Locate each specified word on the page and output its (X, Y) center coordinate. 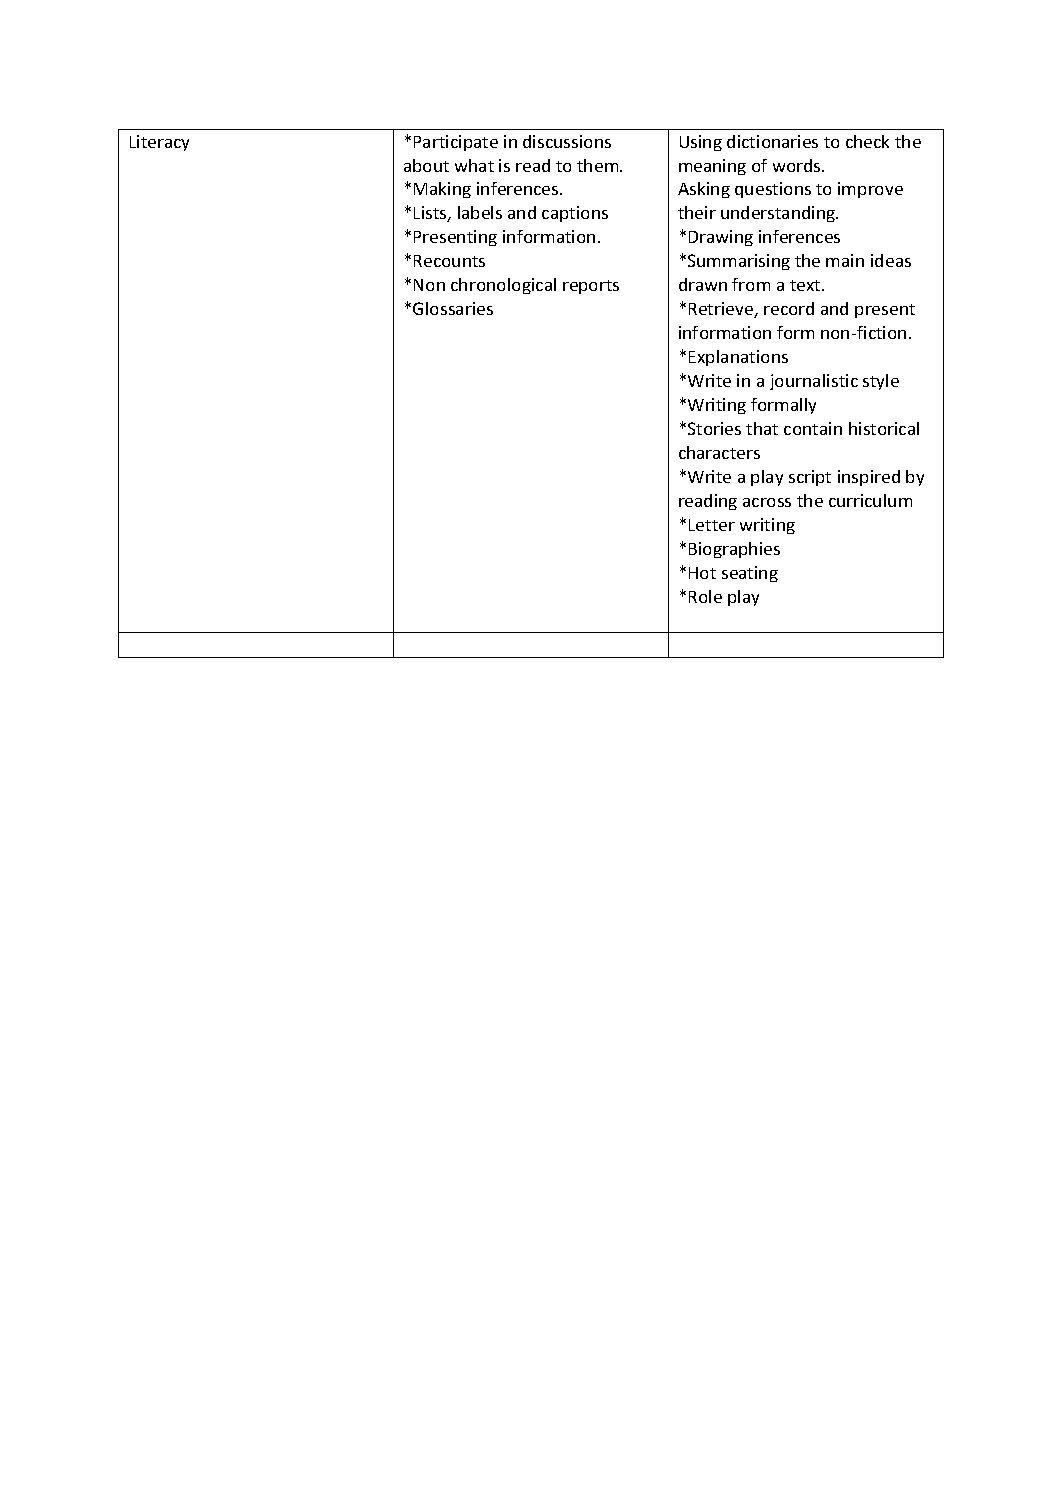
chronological (503, 286)
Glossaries (453, 308)
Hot (702, 573)
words (798, 165)
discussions (567, 141)
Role (705, 596)
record (789, 308)
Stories (714, 428)
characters (719, 452)
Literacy (159, 143)
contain (813, 428)
